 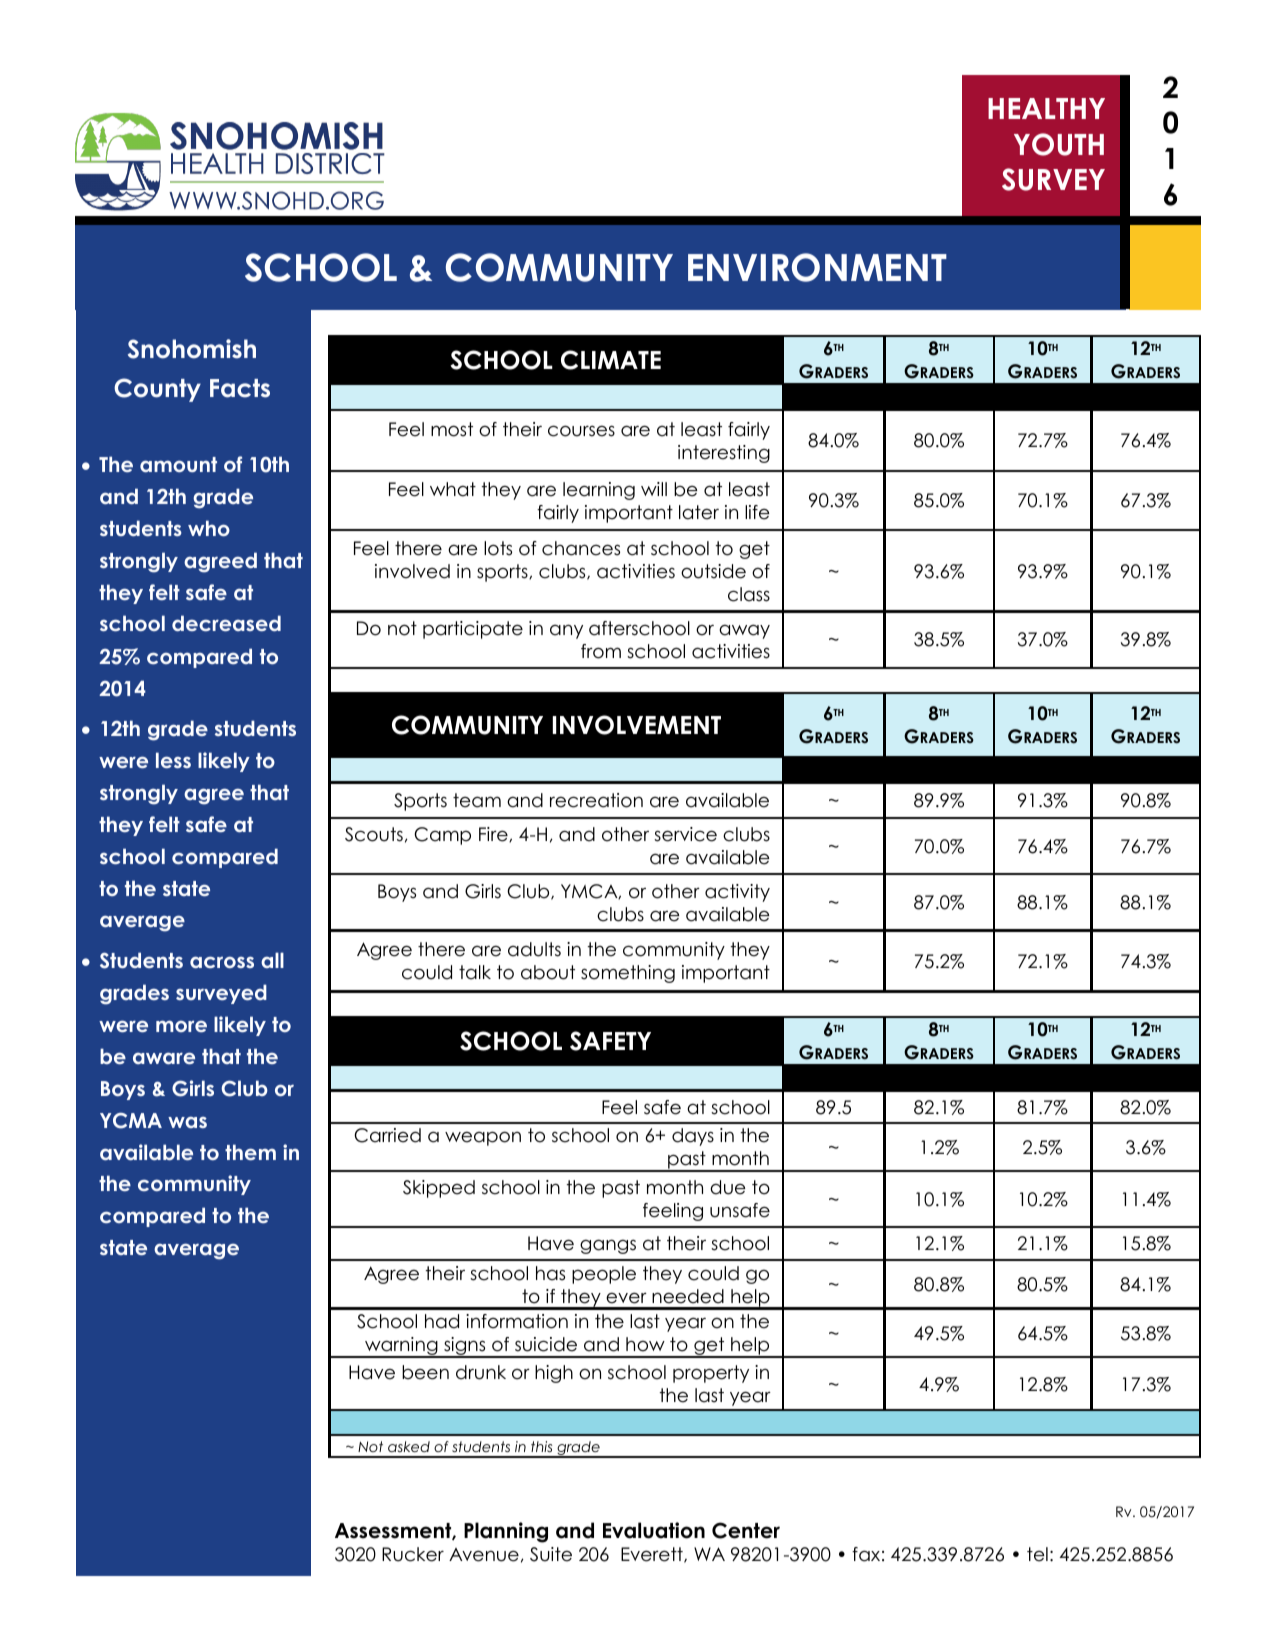 I want to click on them, so click(x=250, y=1152).
